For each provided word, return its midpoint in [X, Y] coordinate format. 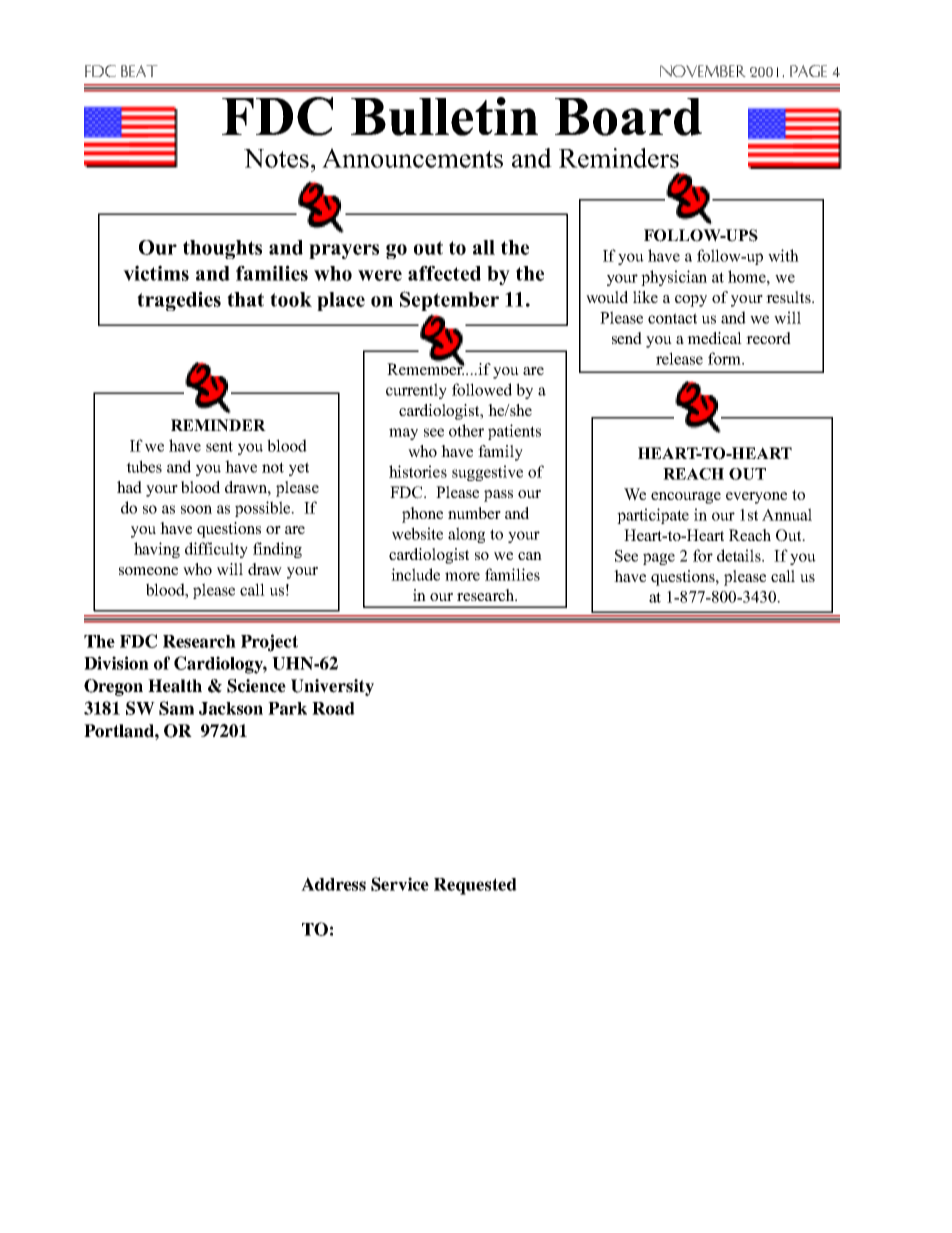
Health [175, 686]
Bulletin [444, 116]
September [449, 301]
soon [196, 509]
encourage [686, 498]
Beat [139, 71]
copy [691, 301]
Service [400, 884]
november [703, 71]
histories [418, 471]
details [740, 555]
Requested [475, 886]
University [332, 687]
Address [333, 884]
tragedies [179, 301]
